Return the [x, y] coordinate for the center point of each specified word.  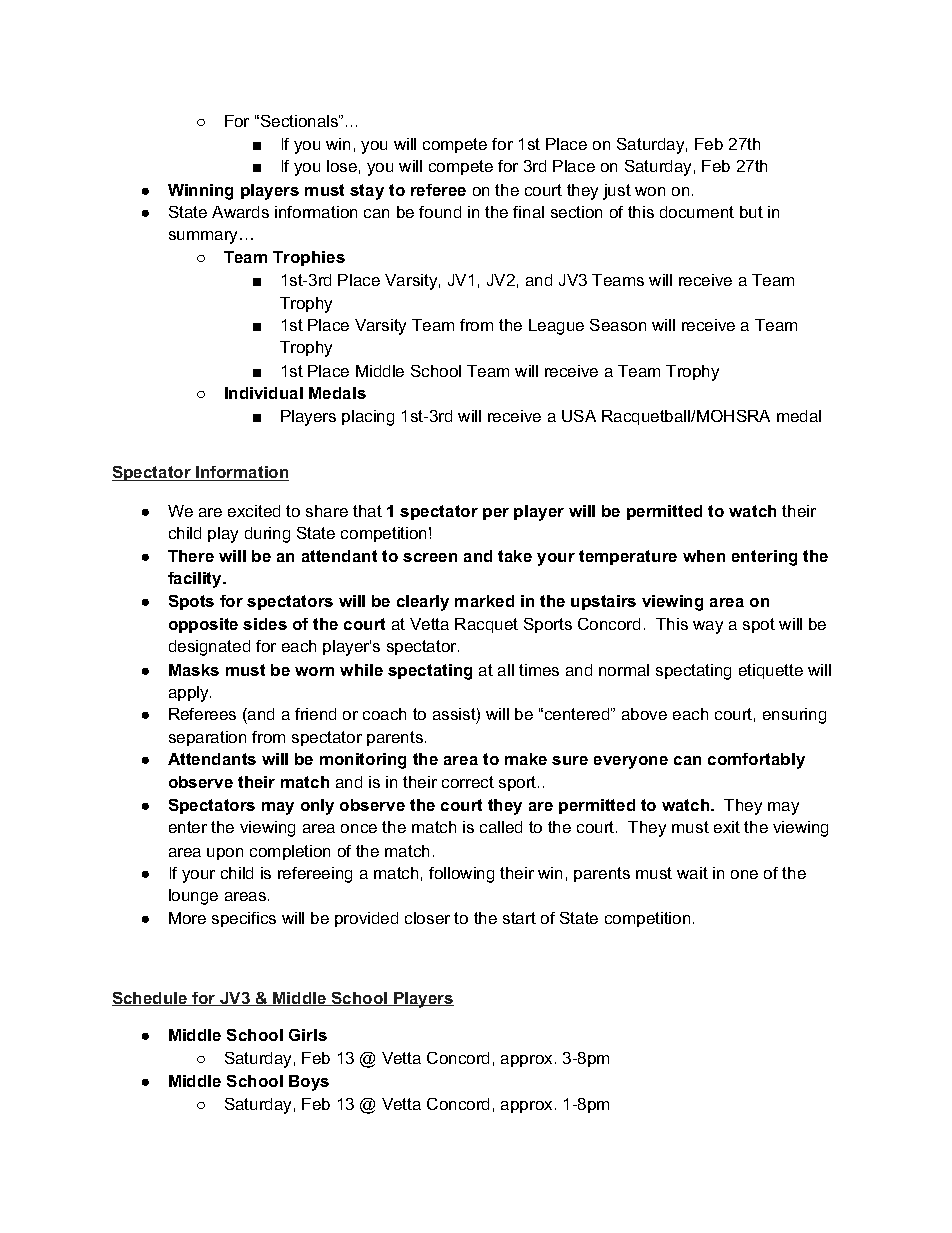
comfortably [756, 761]
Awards [240, 212]
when [704, 556]
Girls [308, 1035]
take [515, 556]
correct [468, 782]
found [440, 212]
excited [254, 511]
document [697, 212]
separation [207, 738]
